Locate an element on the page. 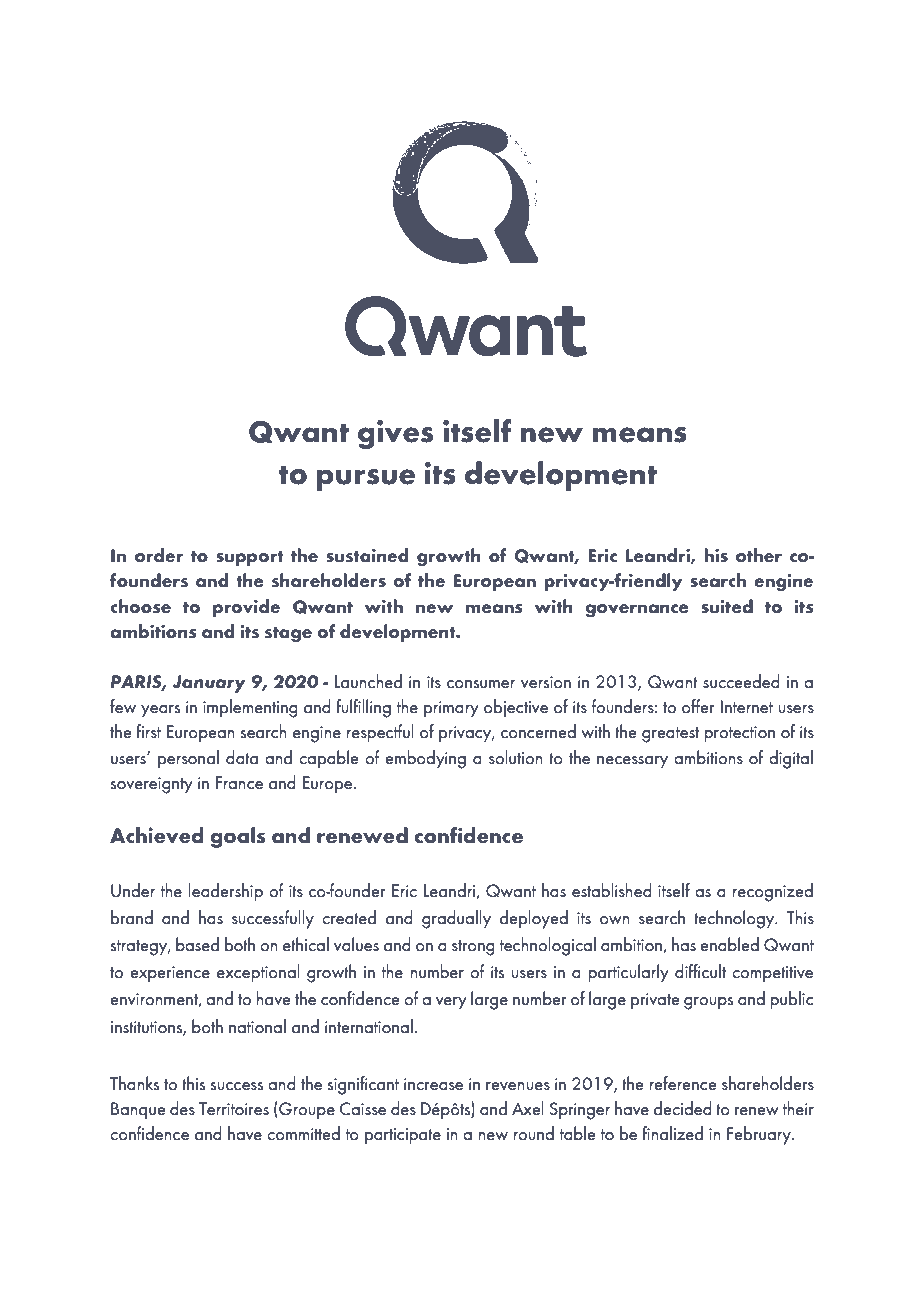 This page has width=924, height=1308. embodying is located at coordinates (425, 759).
